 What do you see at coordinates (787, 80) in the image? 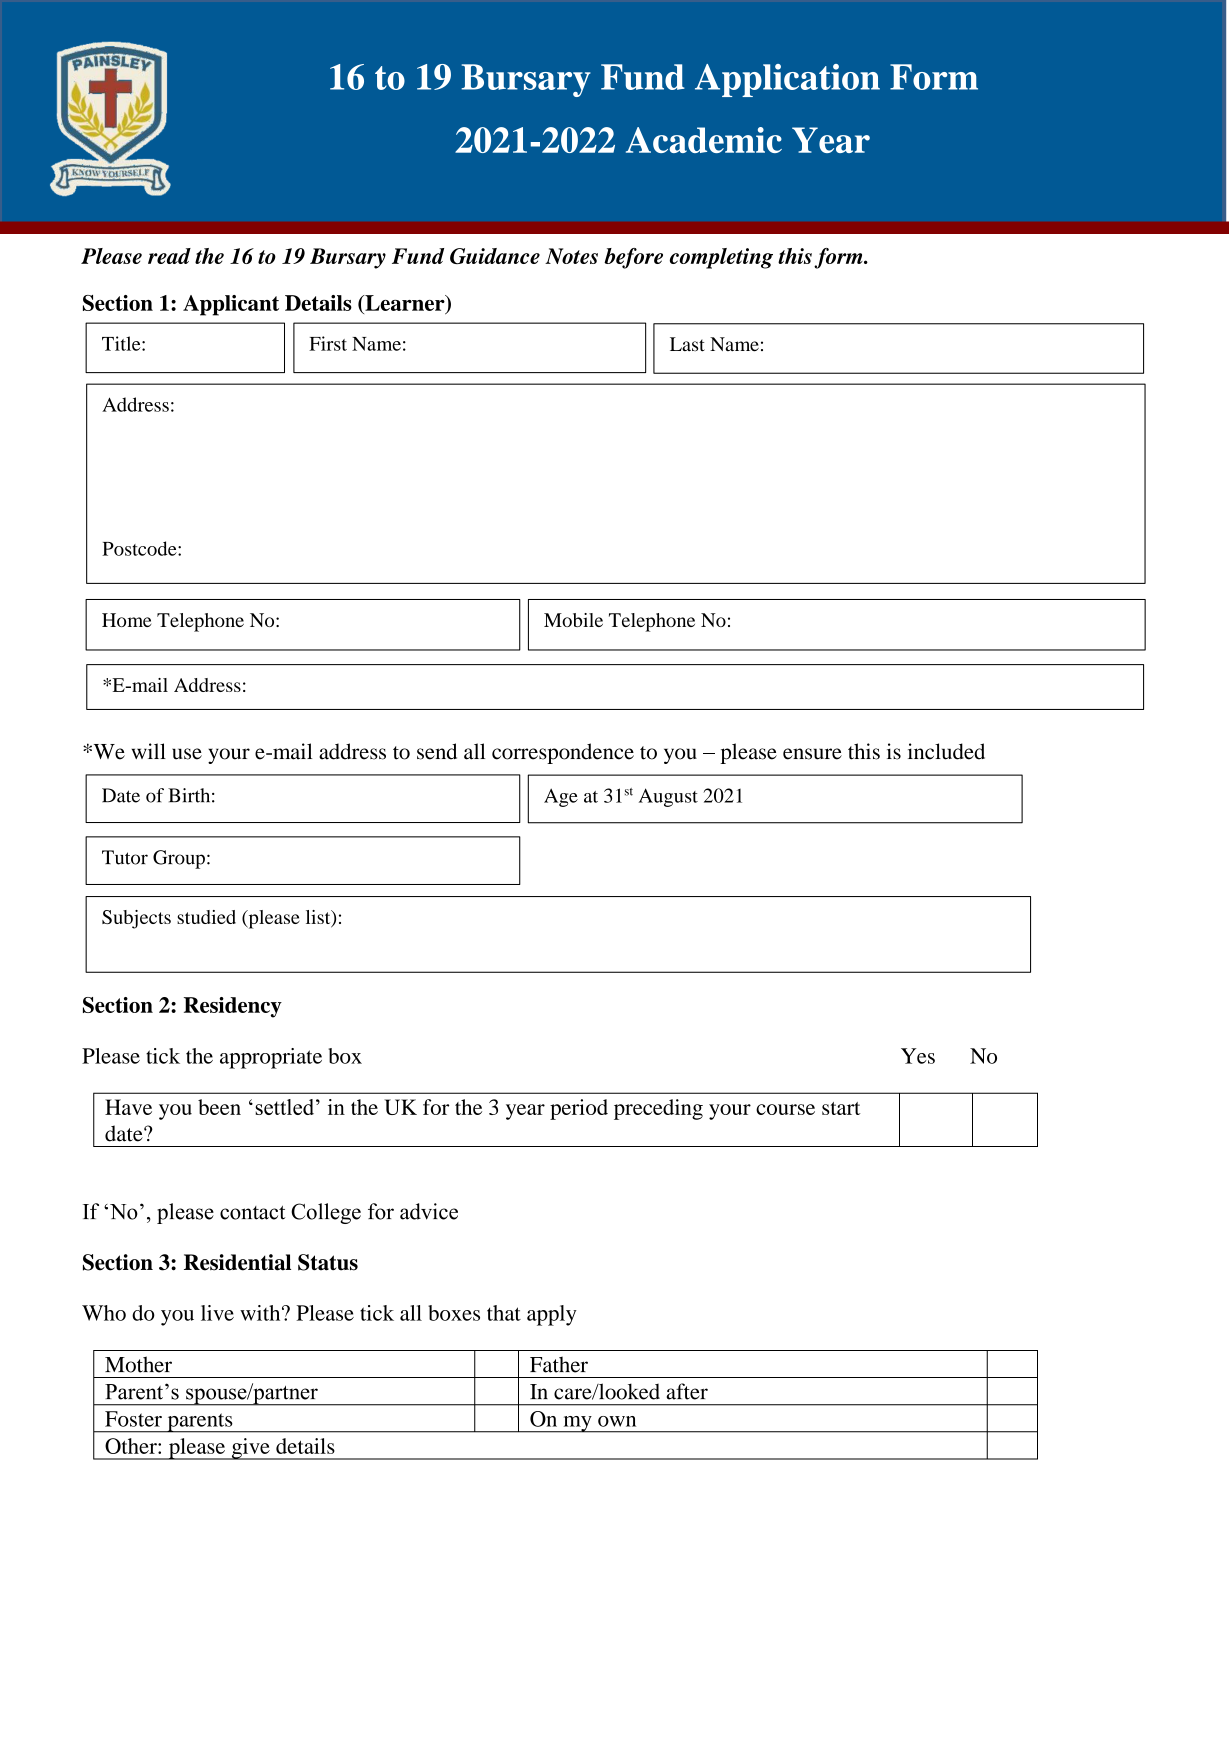
I see `Application` at bounding box center [787, 80].
